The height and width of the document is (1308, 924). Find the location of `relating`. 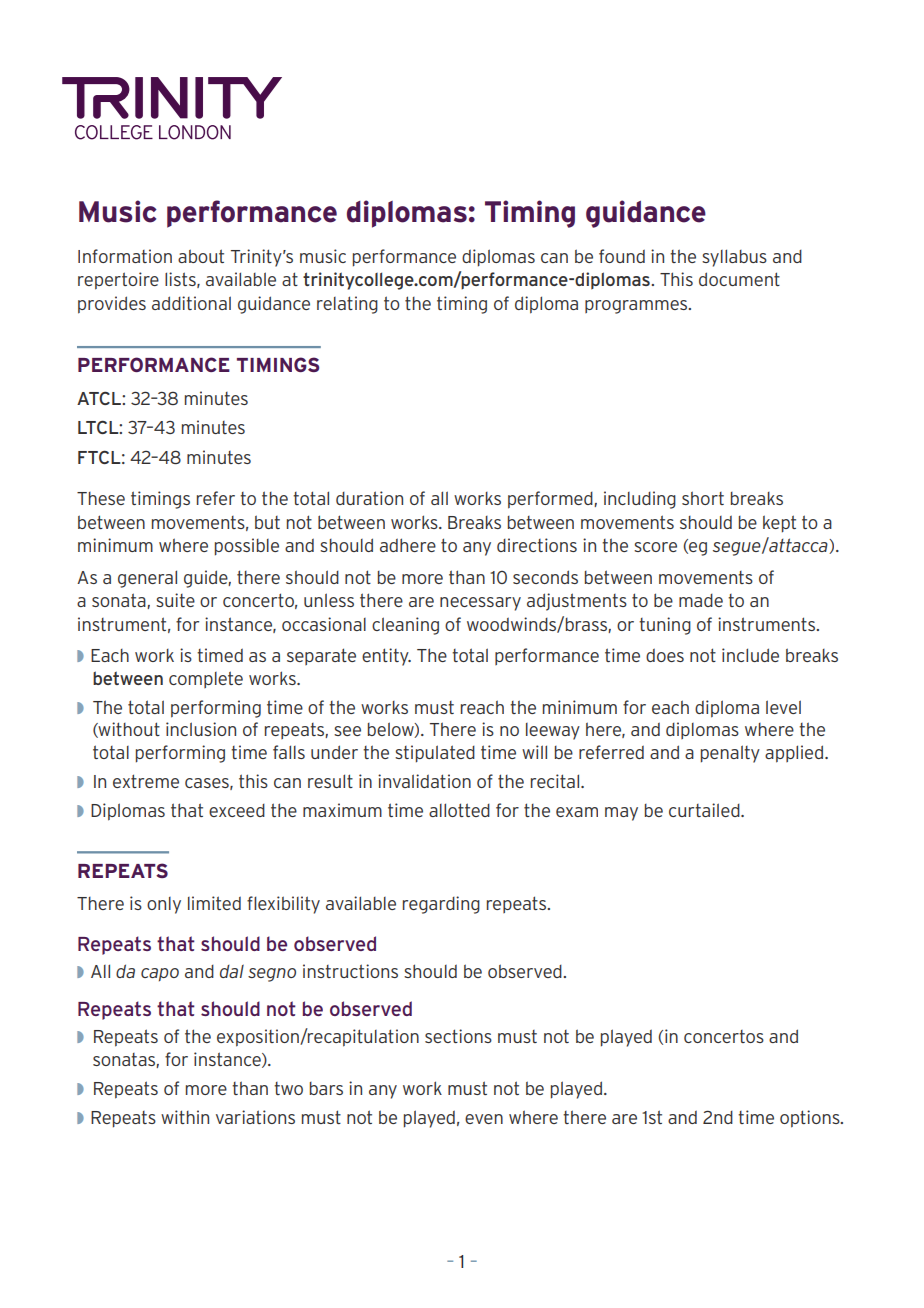

relating is located at coordinates (347, 305).
